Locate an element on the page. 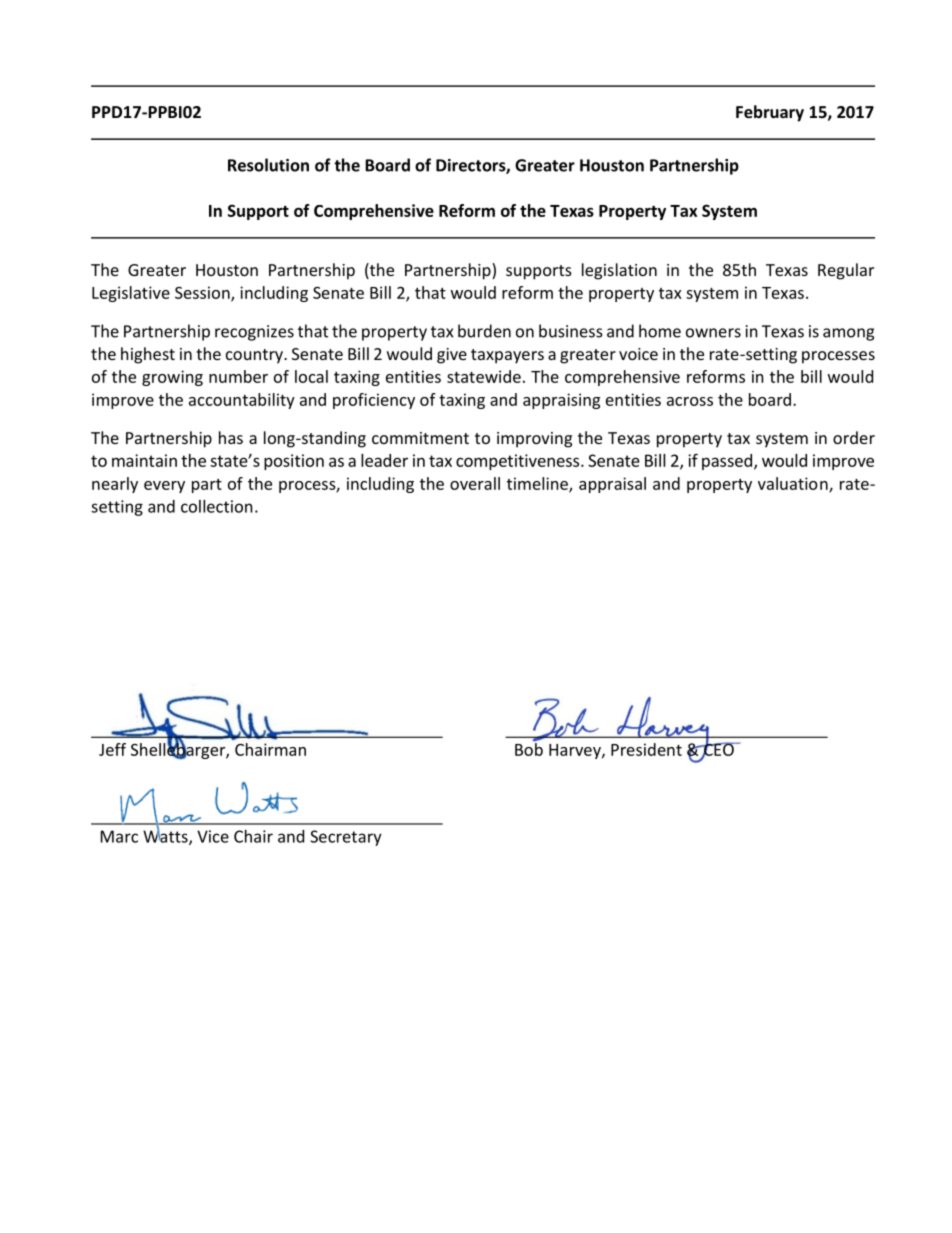 The image size is (952, 1233). valuation is located at coordinates (794, 484).
